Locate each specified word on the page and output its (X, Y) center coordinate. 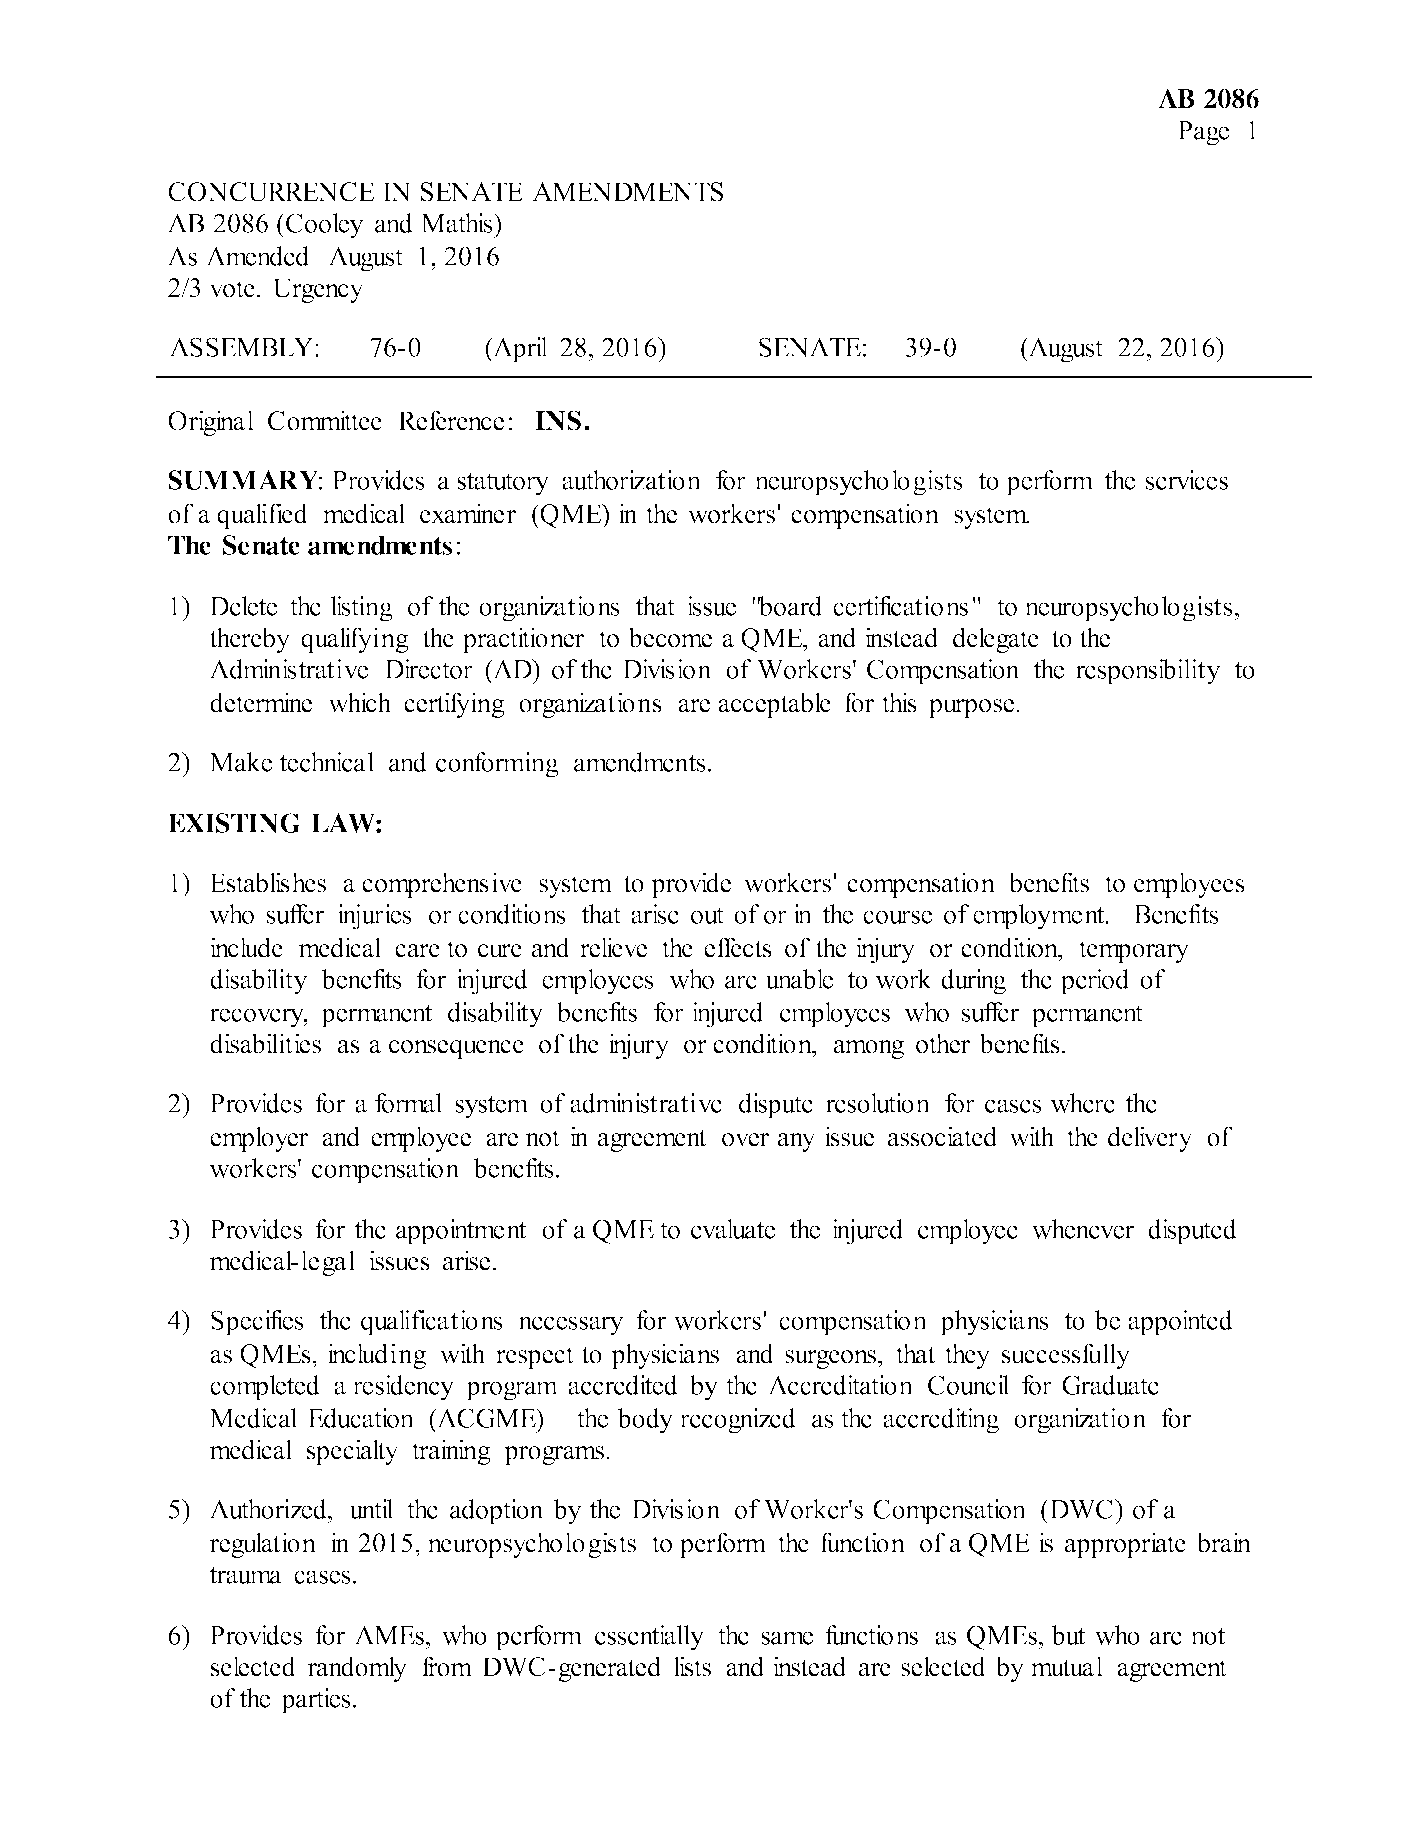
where (1082, 1103)
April (519, 350)
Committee (325, 420)
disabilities (265, 1043)
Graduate (1110, 1385)
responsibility (1148, 672)
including (377, 1356)
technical (327, 762)
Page (1203, 133)
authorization (631, 480)
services (1187, 480)
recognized (738, 1421)
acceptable (774, 705)
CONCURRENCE (271, 192)
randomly (357, 1669)
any (797, 1142)
